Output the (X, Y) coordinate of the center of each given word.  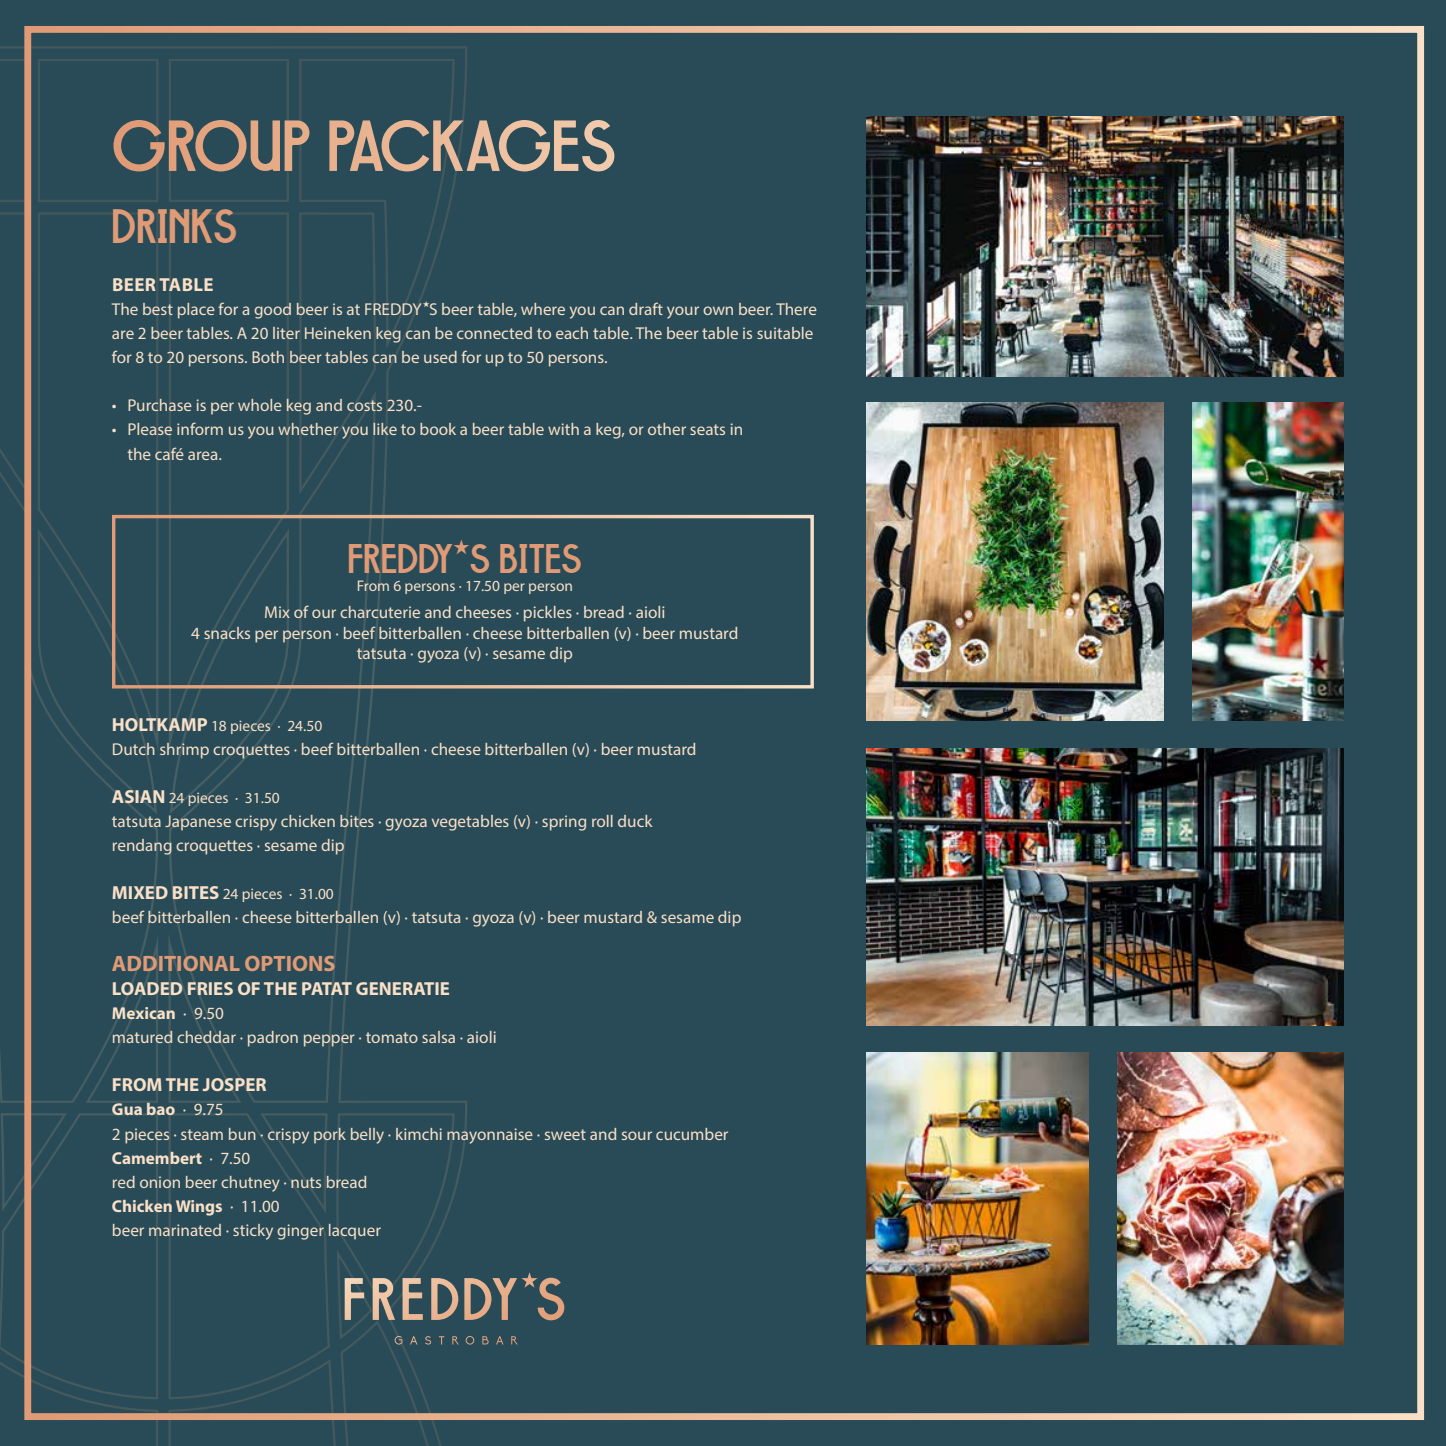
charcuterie (380, 612)
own (718, 310)
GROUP (212, 145)
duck (635, 821)
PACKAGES (472, 146)
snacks (227, 633)
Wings (199, 1208)
